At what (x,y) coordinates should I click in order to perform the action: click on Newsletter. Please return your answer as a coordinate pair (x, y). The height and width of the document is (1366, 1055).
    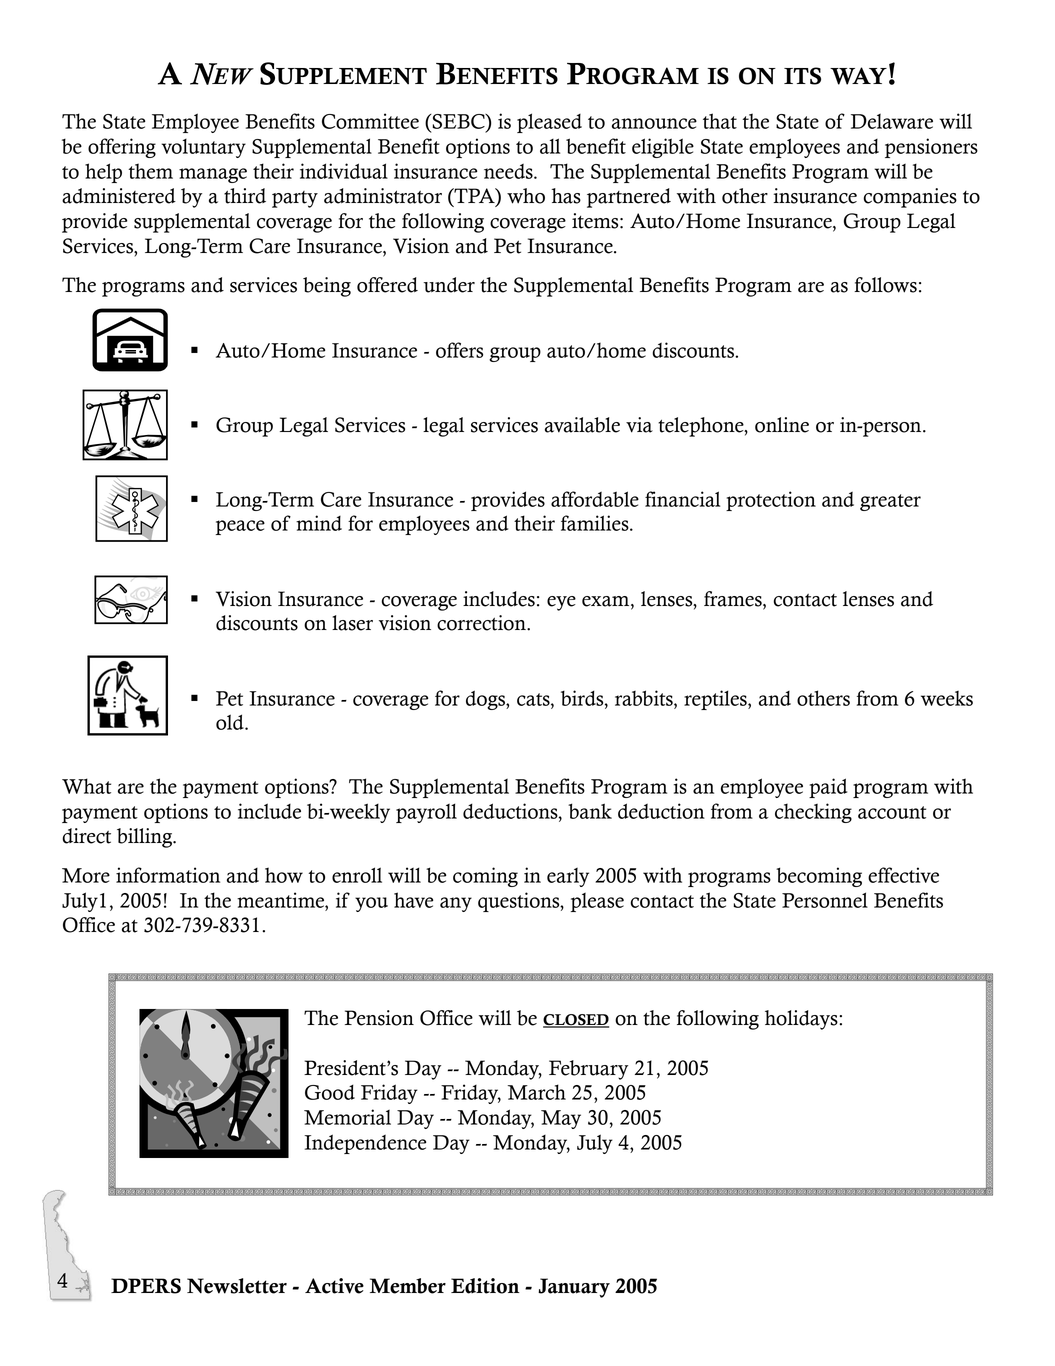
    Looking at the image, I should click on (237, 1286).
